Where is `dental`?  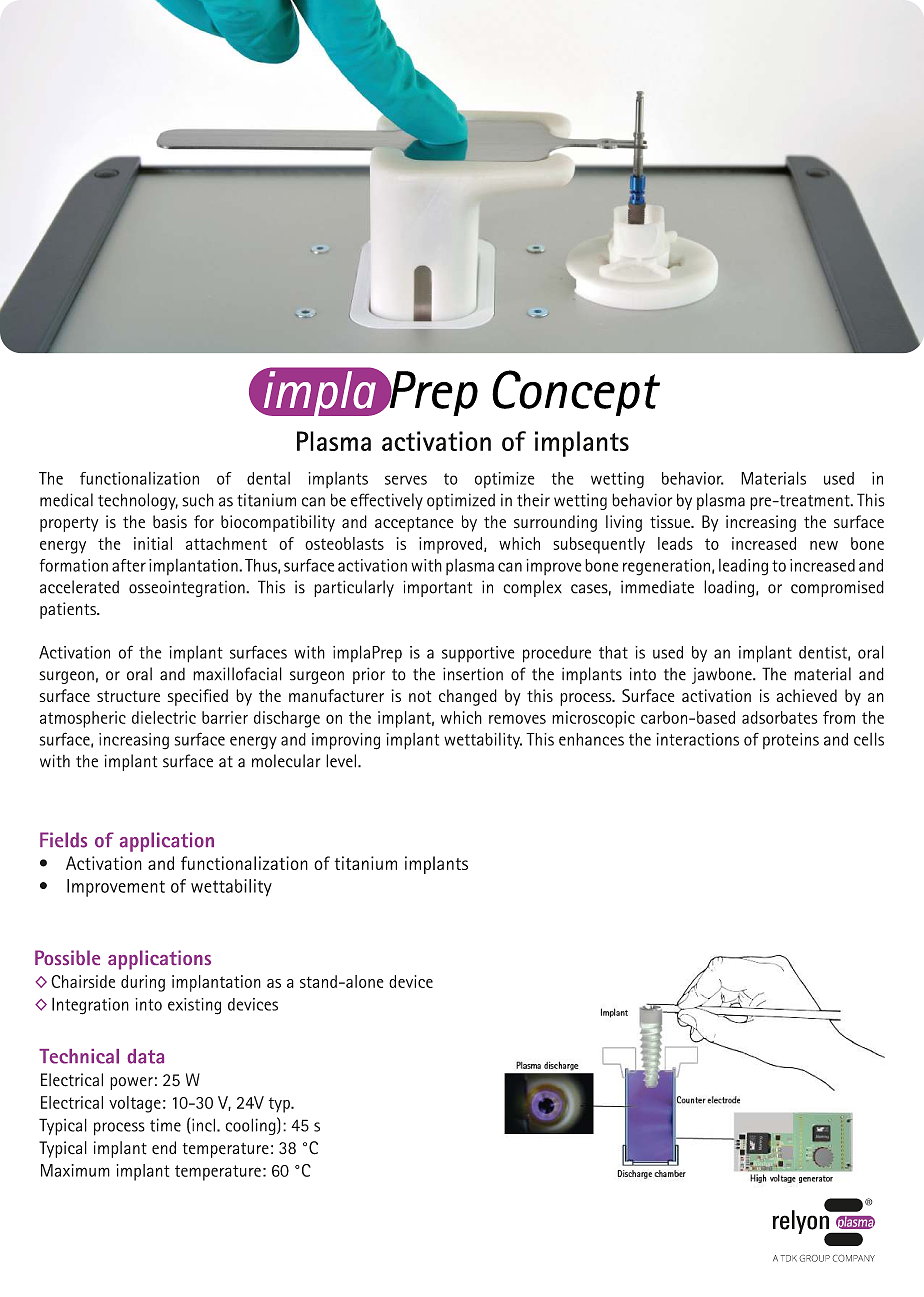
dental is located at coordinates (268, 478).
